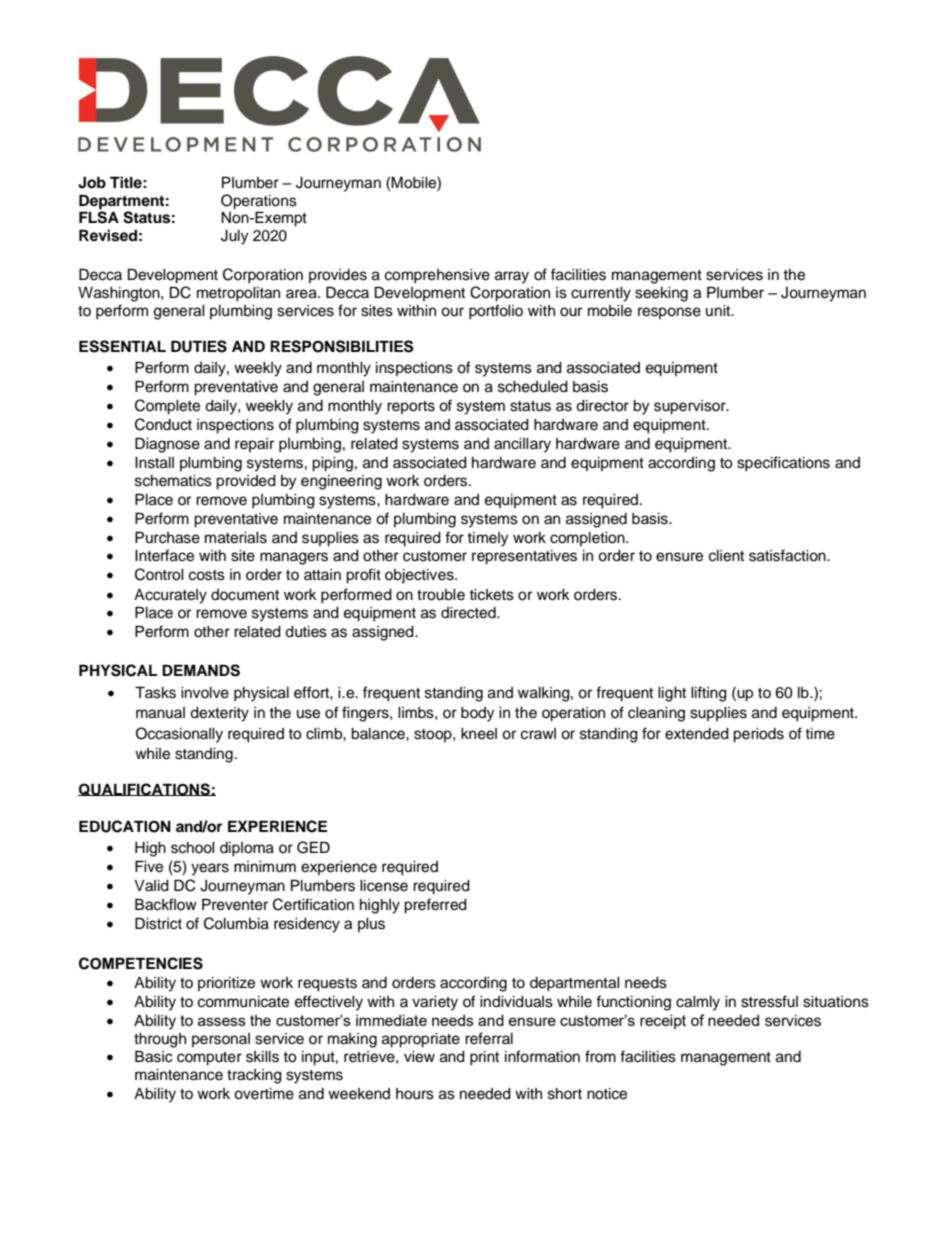 Image resolution: width=952 pixels, height=1233 pixels. What do you see at coordinates (709, 694) in the screenshot?
I see `lifting` at bounding box center [709, 694].
